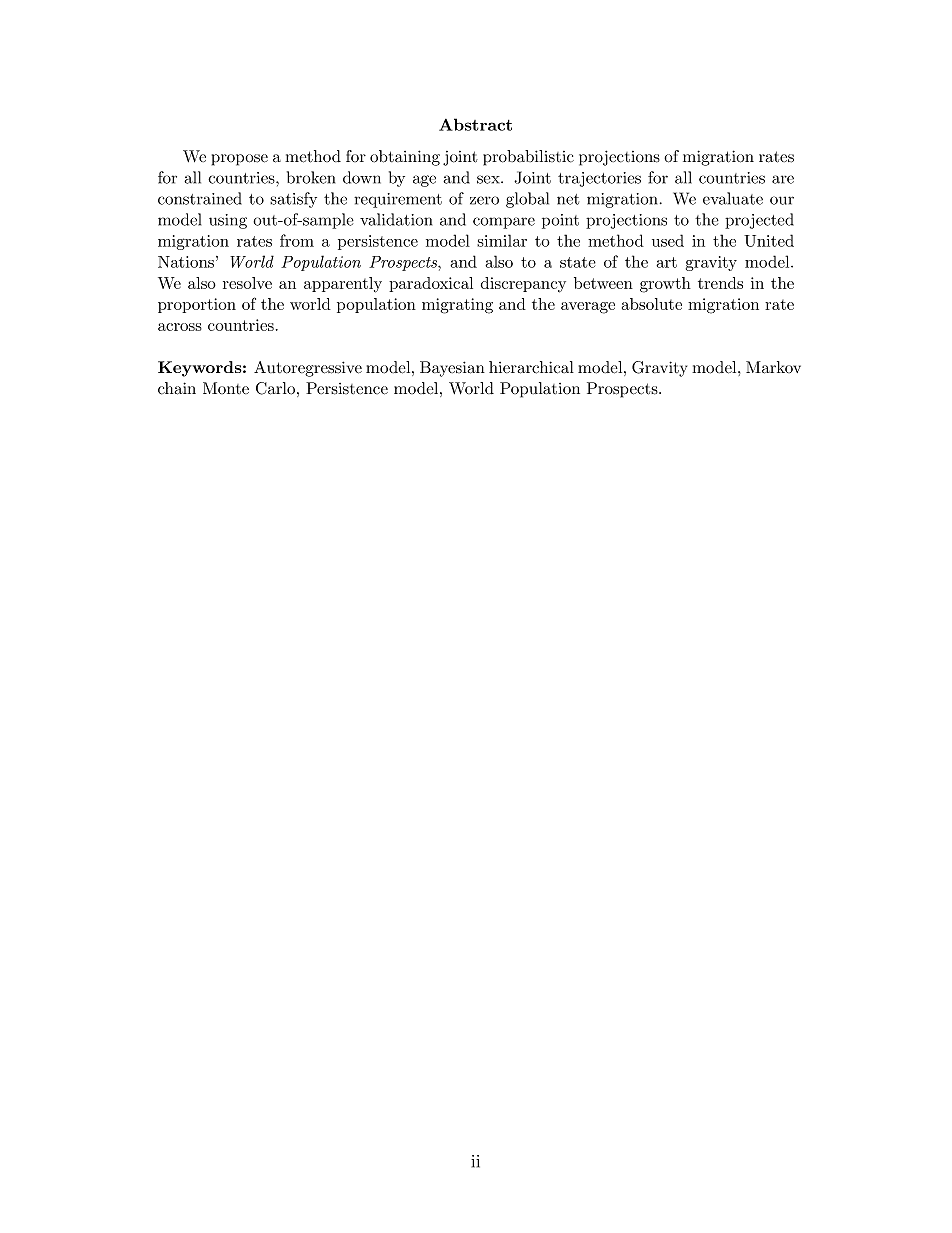 This screenshot has height=1233, width=952. What do you see at coordinates (226, 388) in the screenshot?
I see `Monte` at bounding box center [226, 388].
